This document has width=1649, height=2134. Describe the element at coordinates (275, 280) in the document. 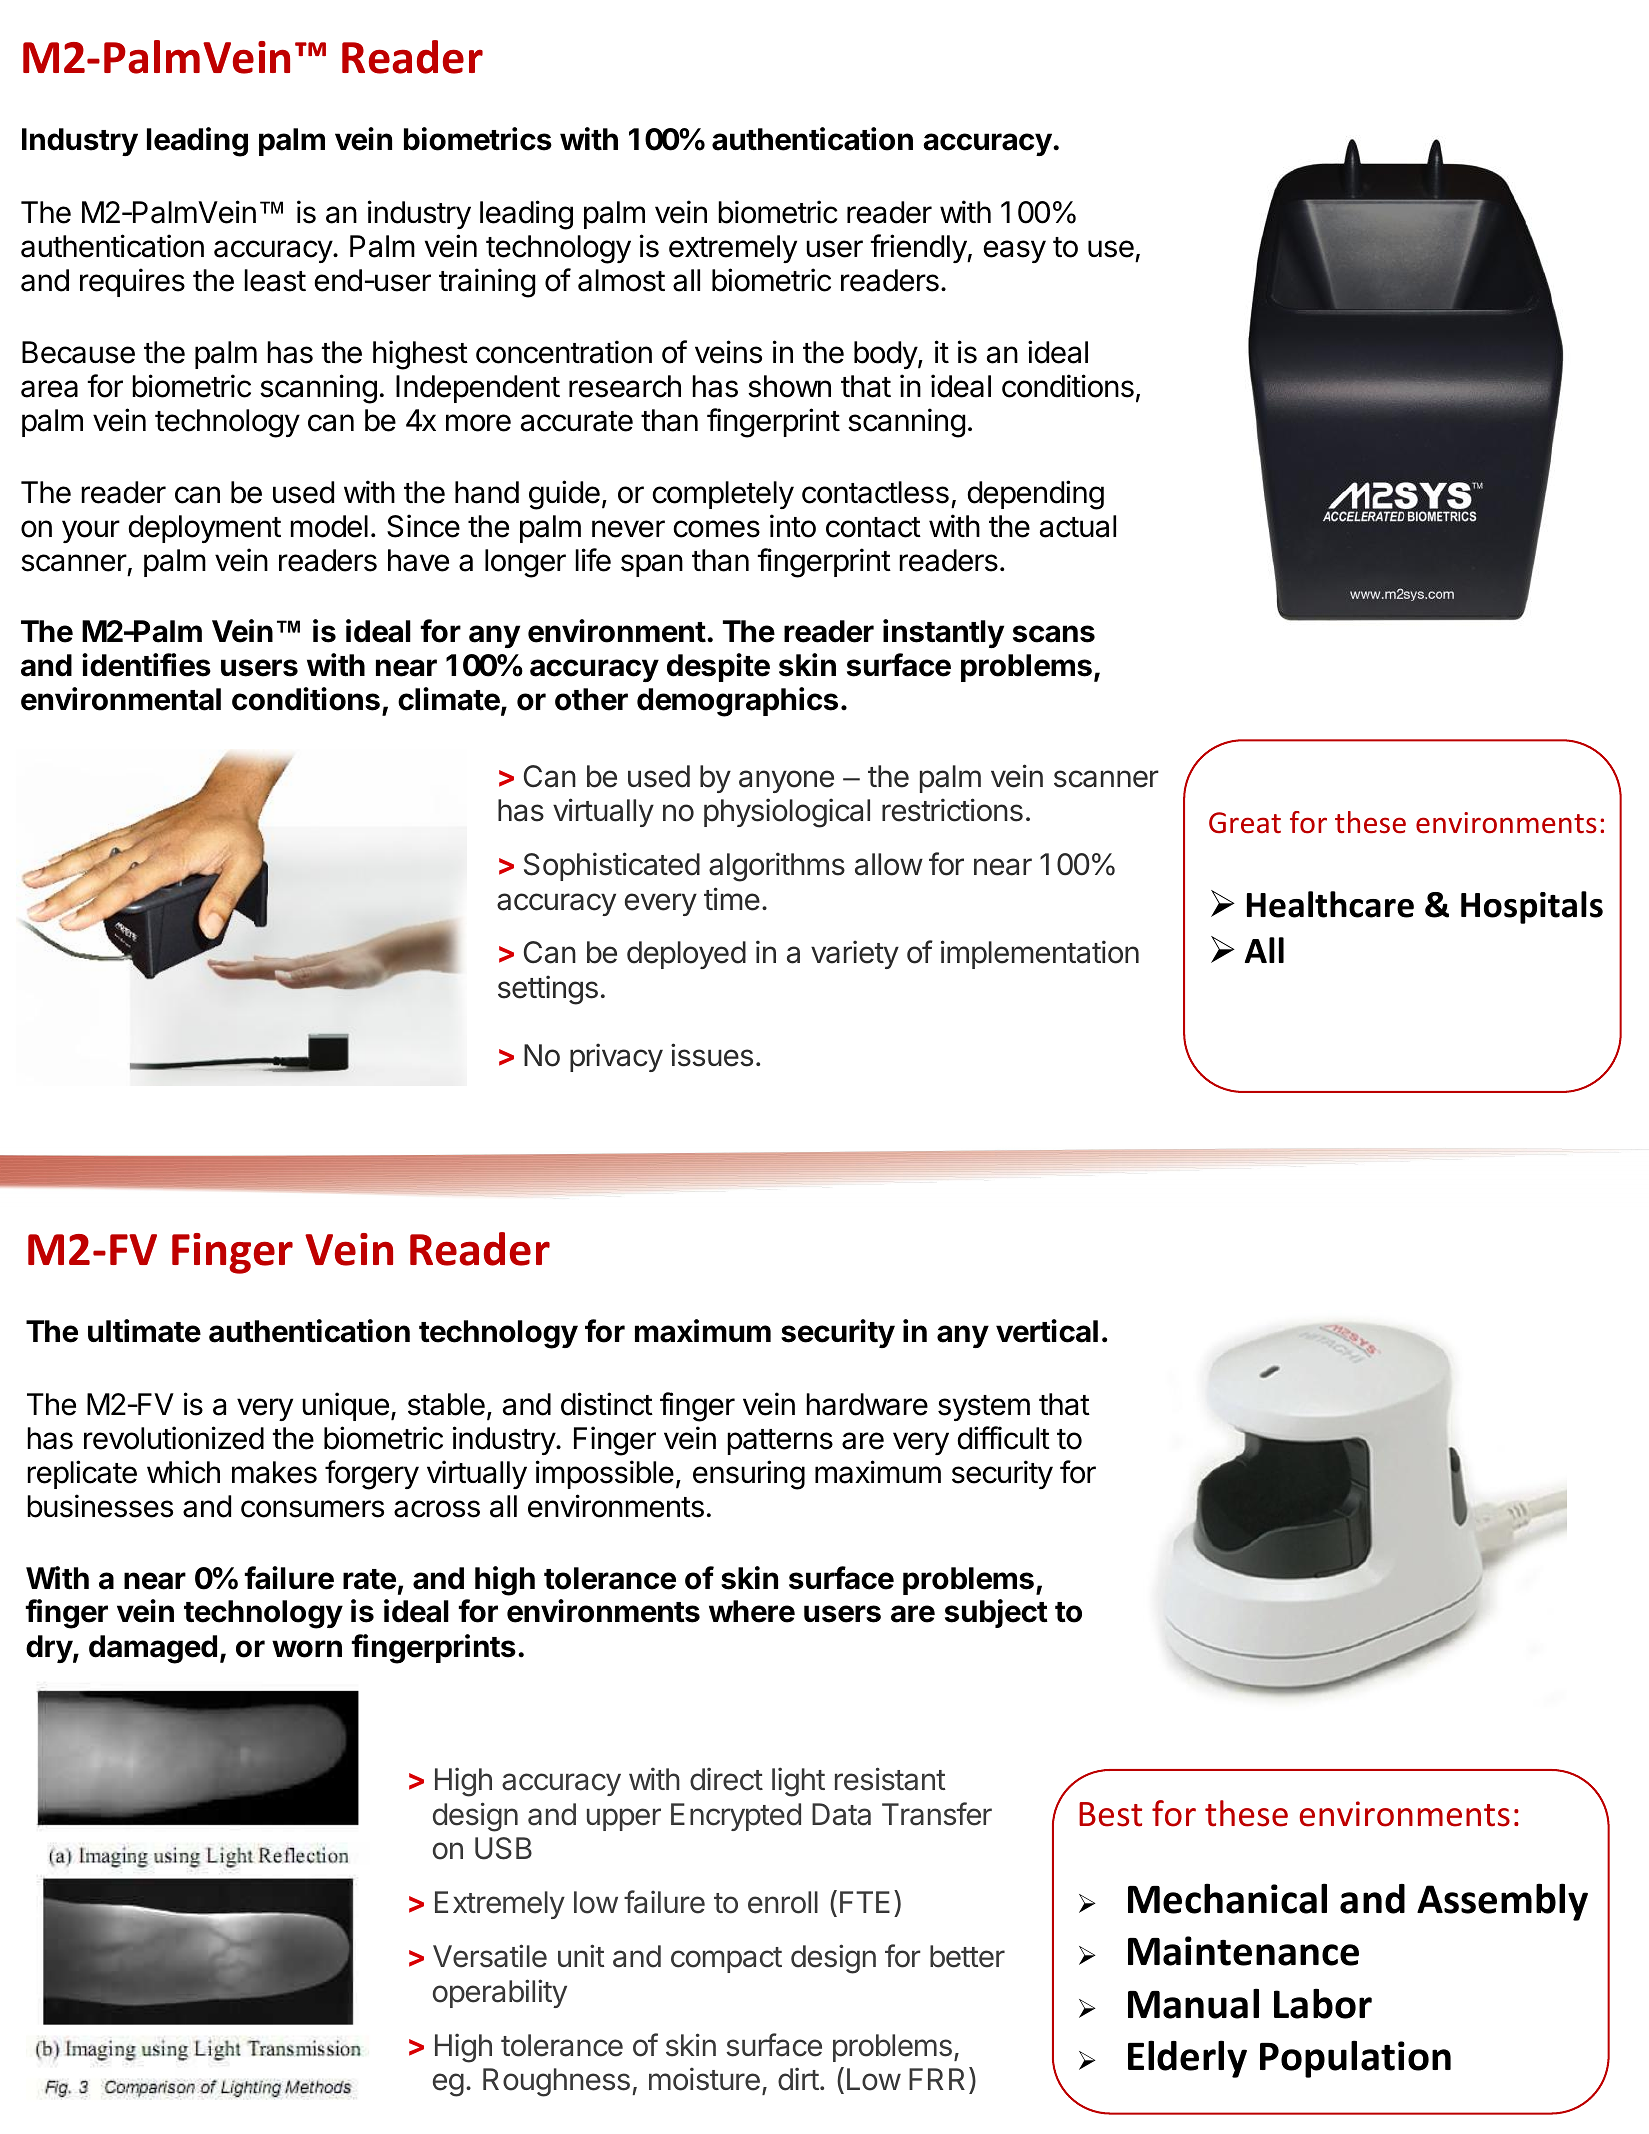

I see `least` at that location.
